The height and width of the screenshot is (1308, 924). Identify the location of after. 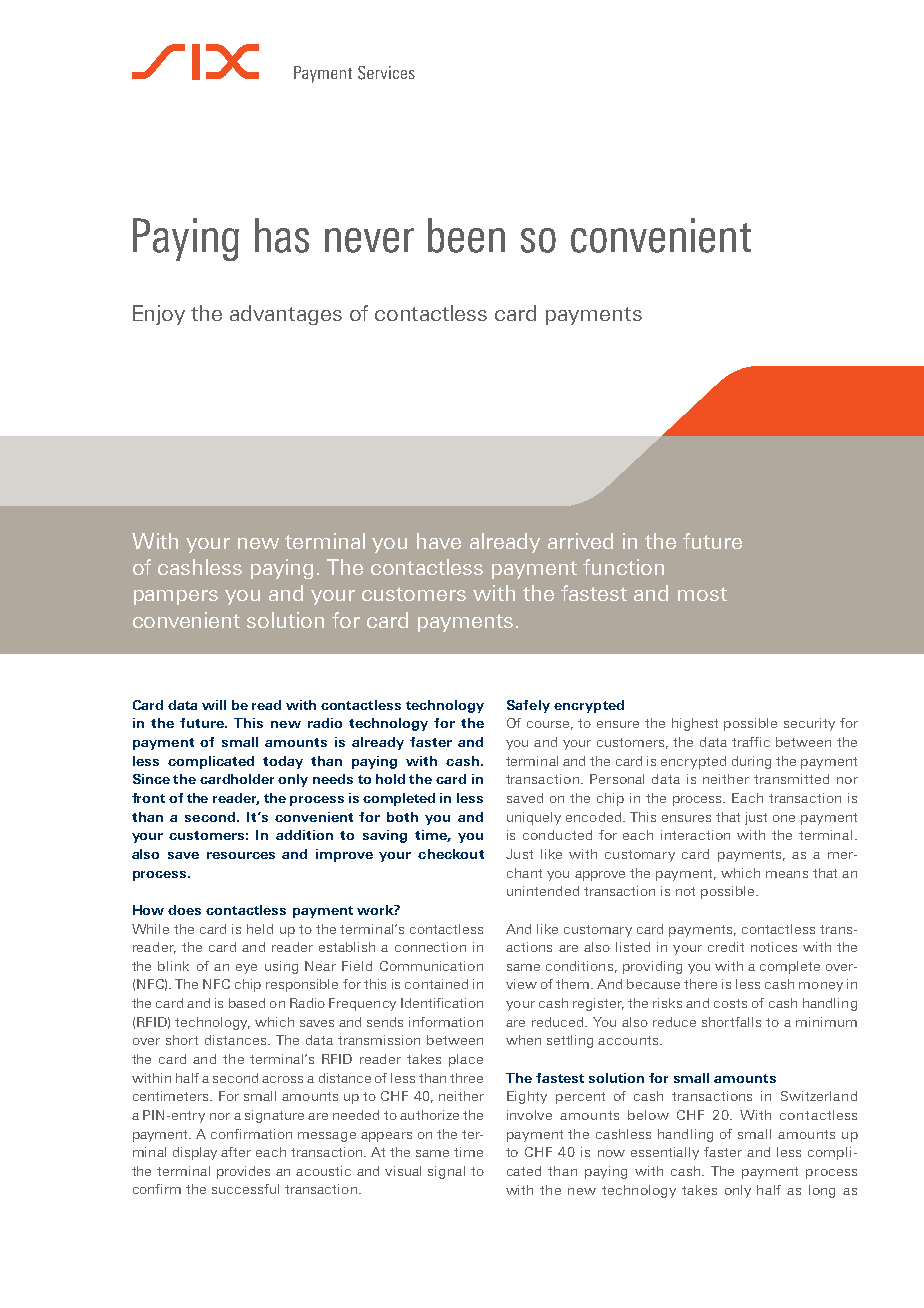
(236, 1152).
